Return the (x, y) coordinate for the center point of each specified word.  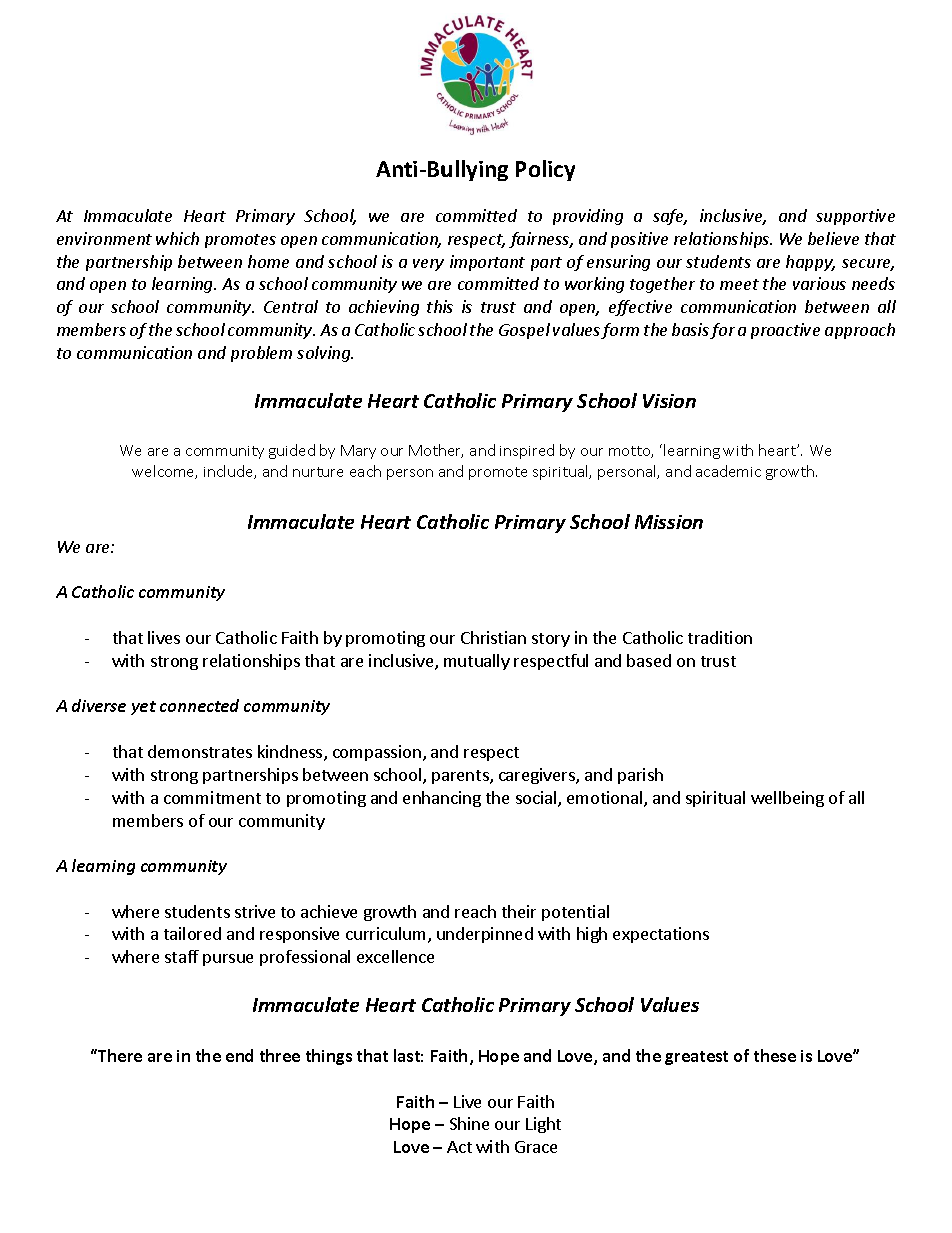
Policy (545, 170)
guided (292, 451)
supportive (855, 217)
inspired (527, 451)
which (177, 238)
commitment (212, 797)
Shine (469, 1123)
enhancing (442, 799)
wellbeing (787, 799)
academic (728, 471)
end (239, 1055)
